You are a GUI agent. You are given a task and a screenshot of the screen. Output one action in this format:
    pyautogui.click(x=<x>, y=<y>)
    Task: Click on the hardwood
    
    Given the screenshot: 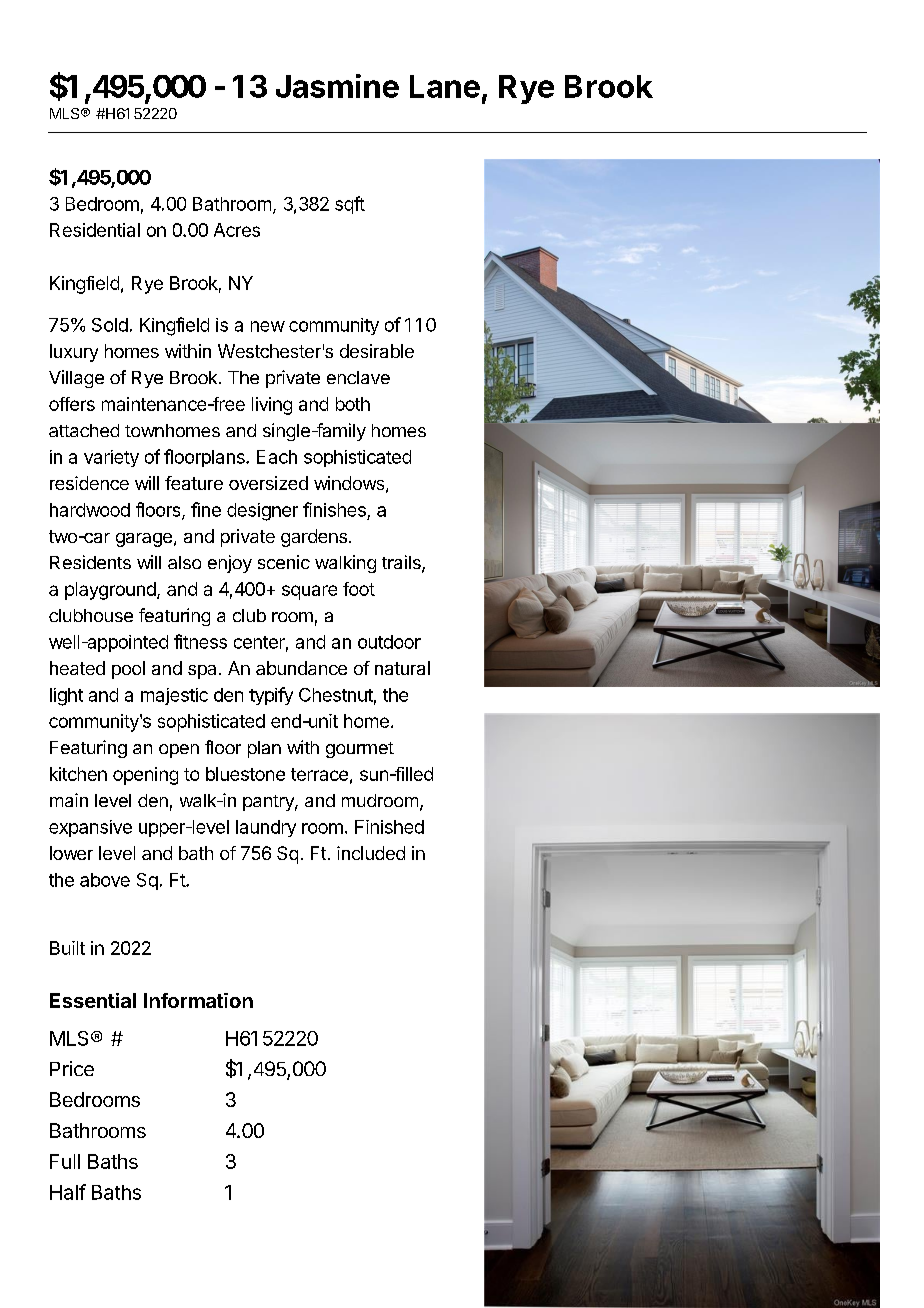 What is the action you would take?
    pyautogui.click(x=90, y=510)
